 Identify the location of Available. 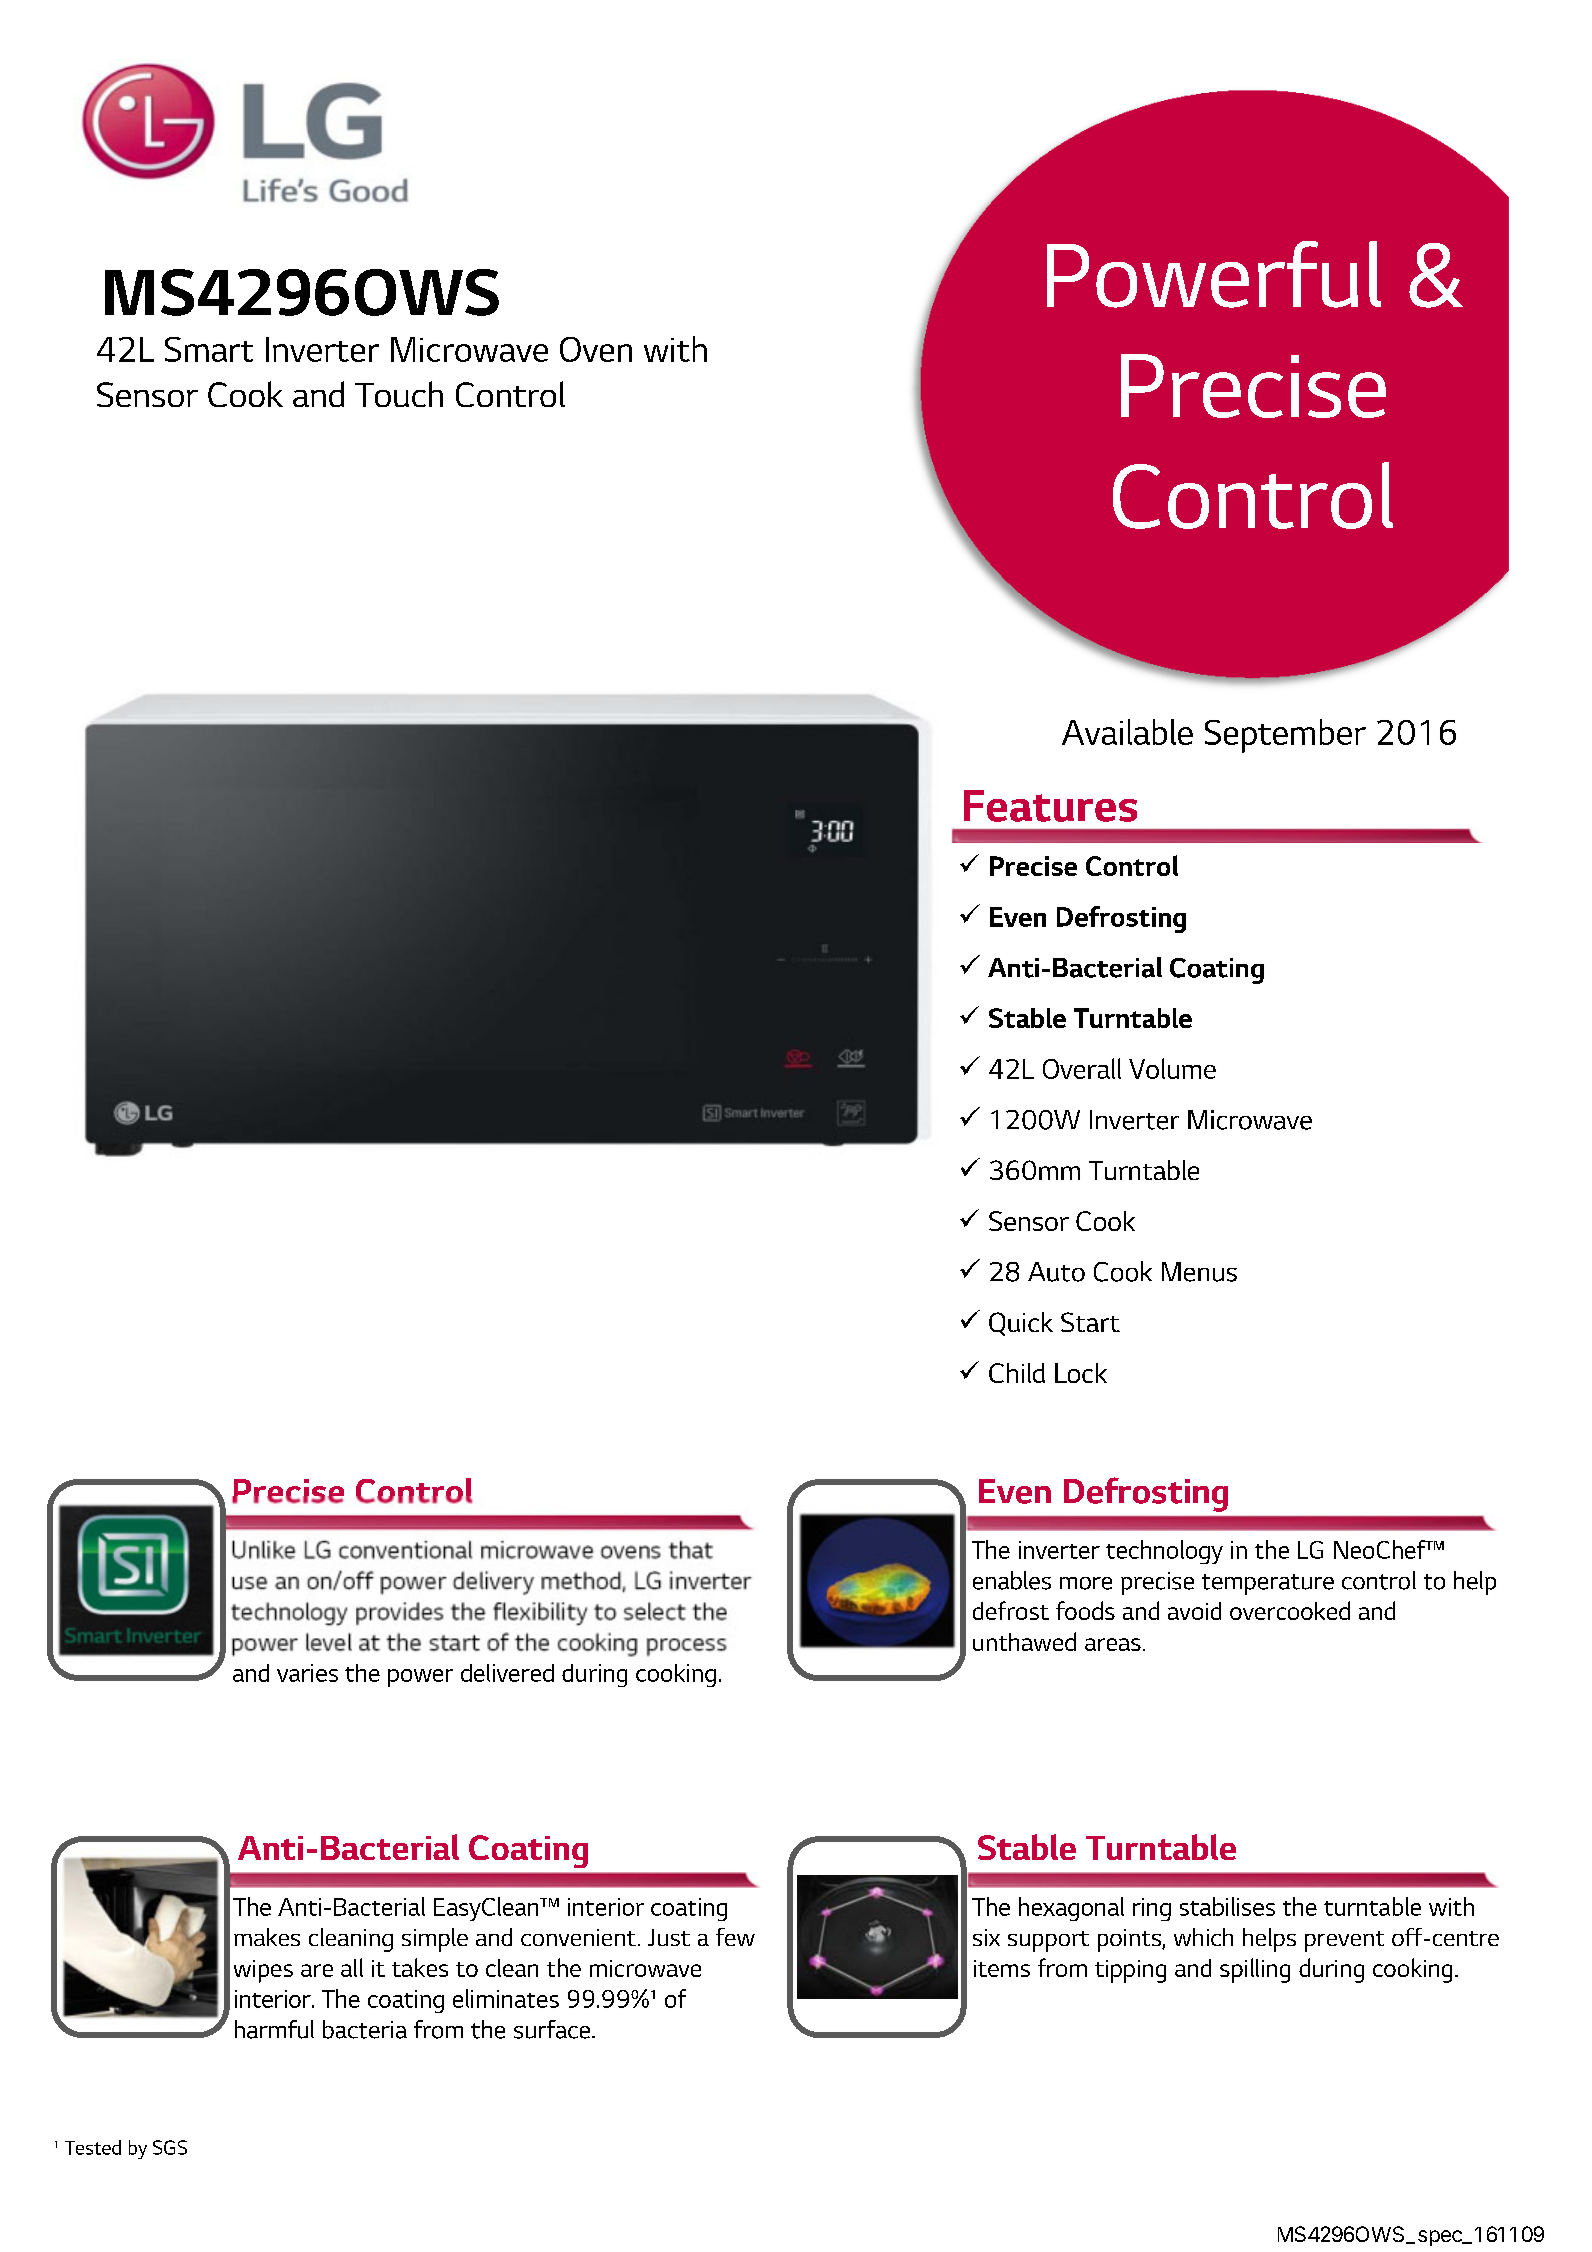
(1127, 732).
